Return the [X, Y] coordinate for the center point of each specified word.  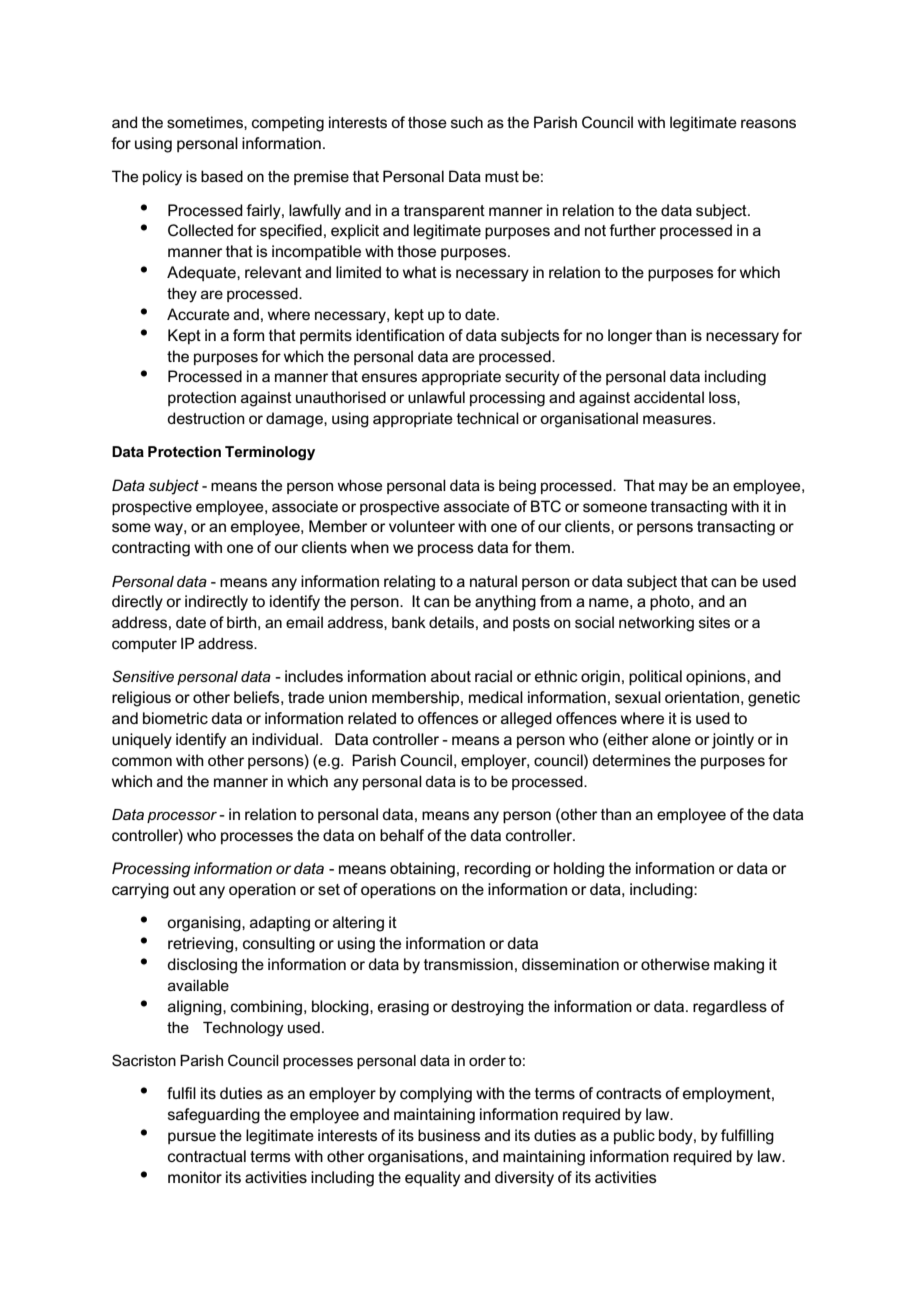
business [449, 1135]
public [634, 1136]
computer [144, 645]
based [222, 176]
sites [714, 622]
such [467, 122]
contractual [207, 1156]
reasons [768, 123]
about [451, 676]
